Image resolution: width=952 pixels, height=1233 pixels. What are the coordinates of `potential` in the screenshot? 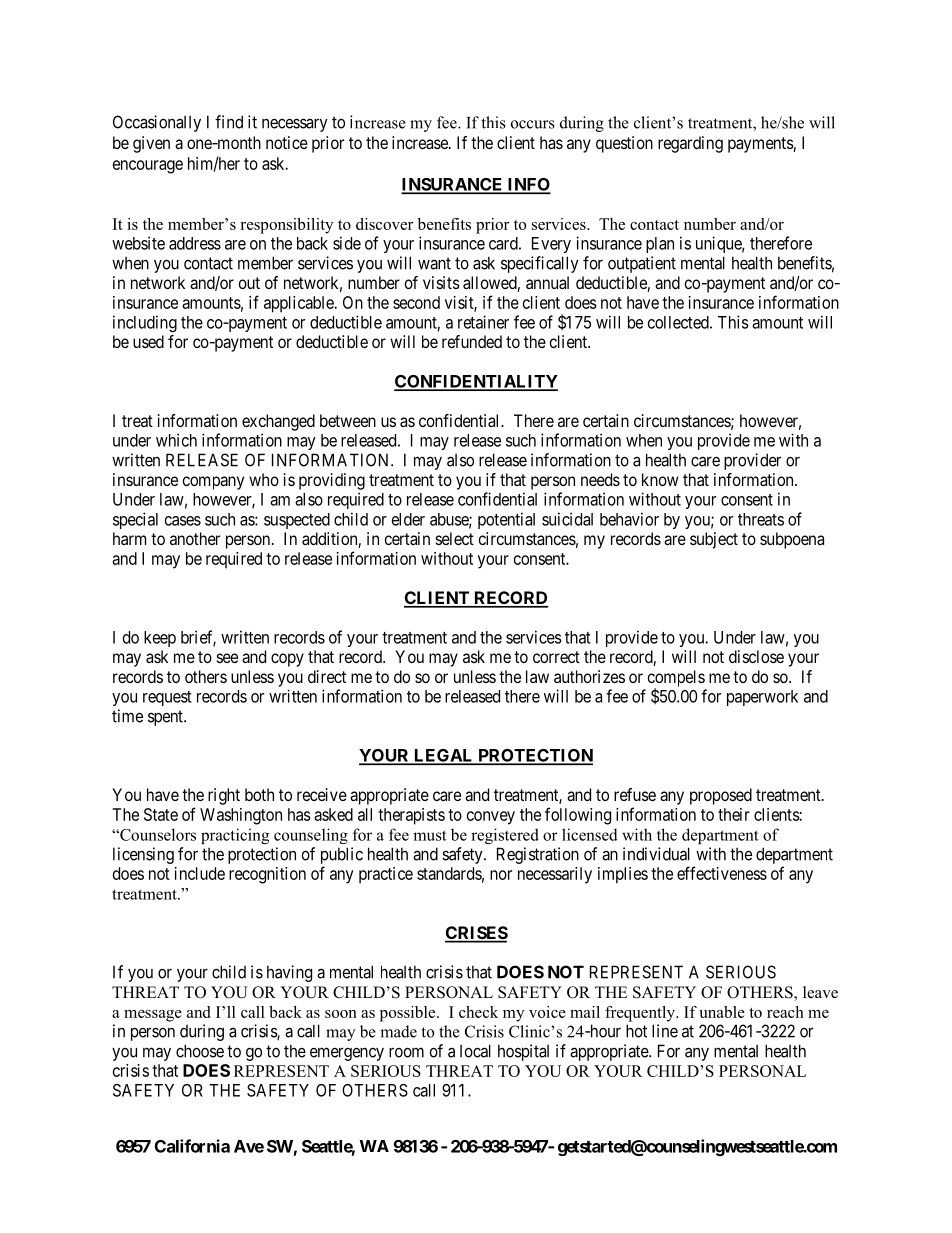 It's located at (506, 520).
